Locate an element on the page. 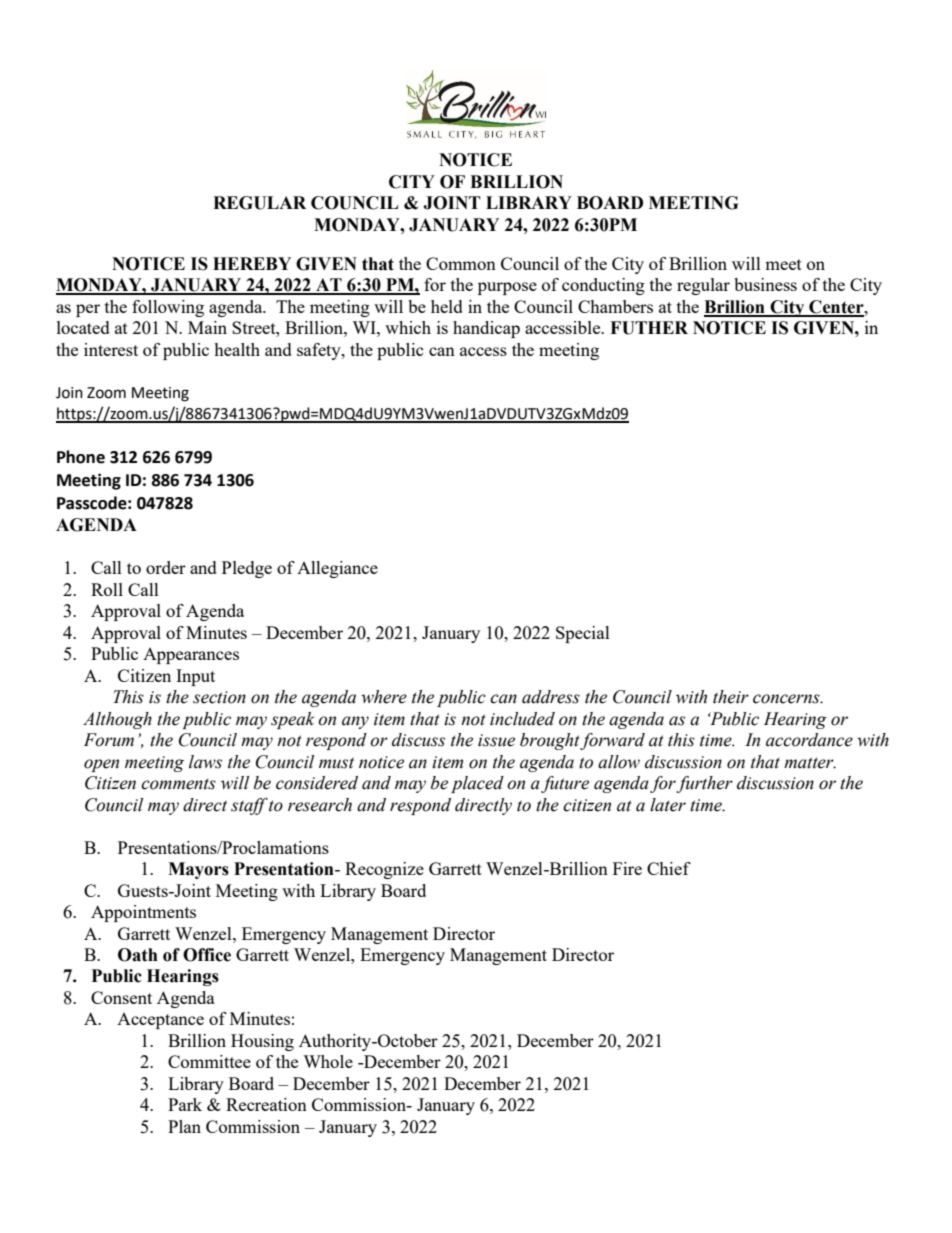  where is located at coordinates (384, 697).
